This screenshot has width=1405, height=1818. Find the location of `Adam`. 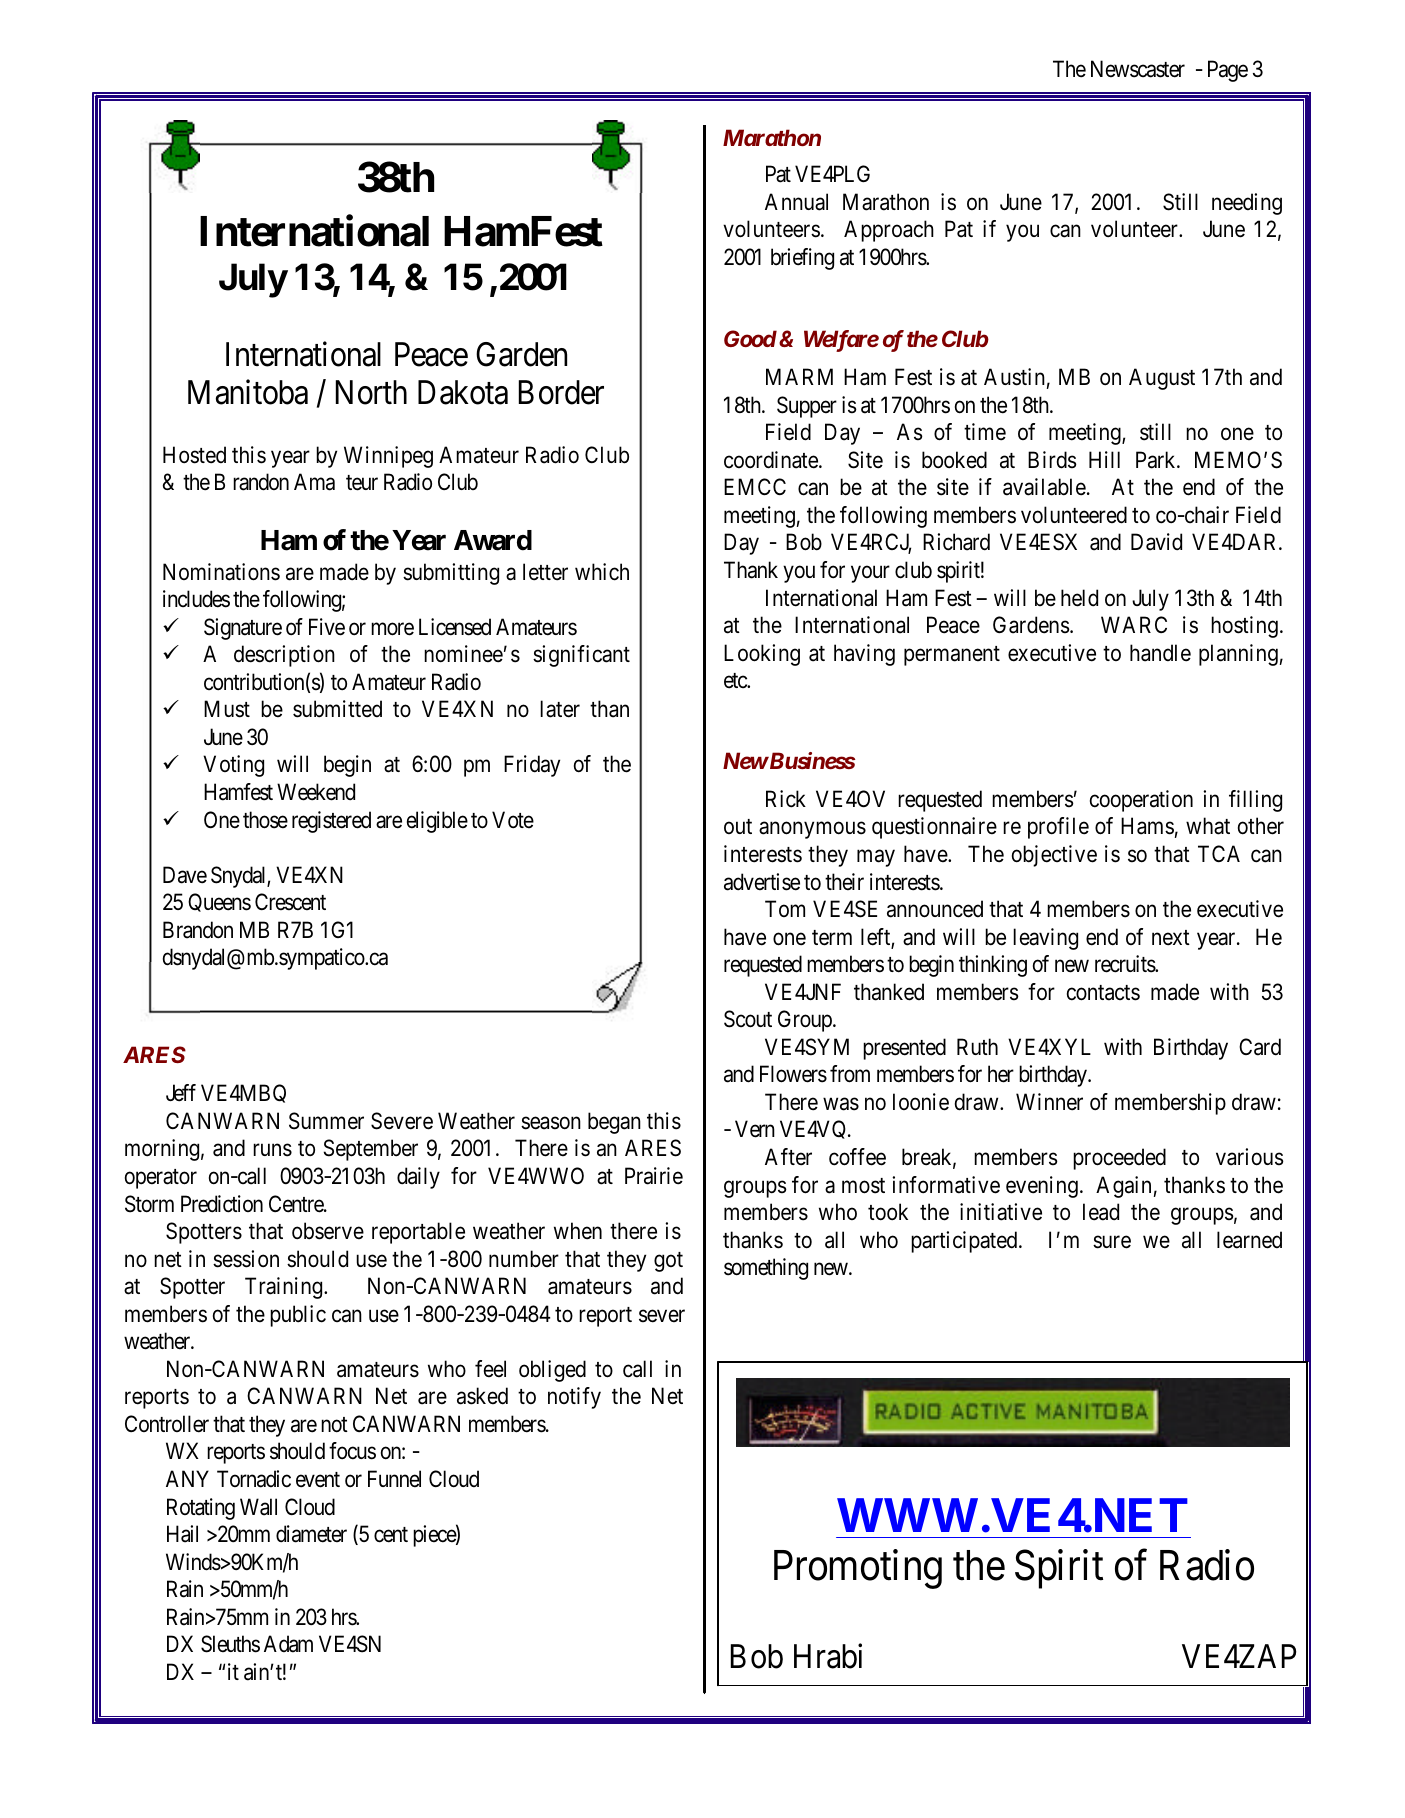

Adam is located at coordinates (288, 1644).
